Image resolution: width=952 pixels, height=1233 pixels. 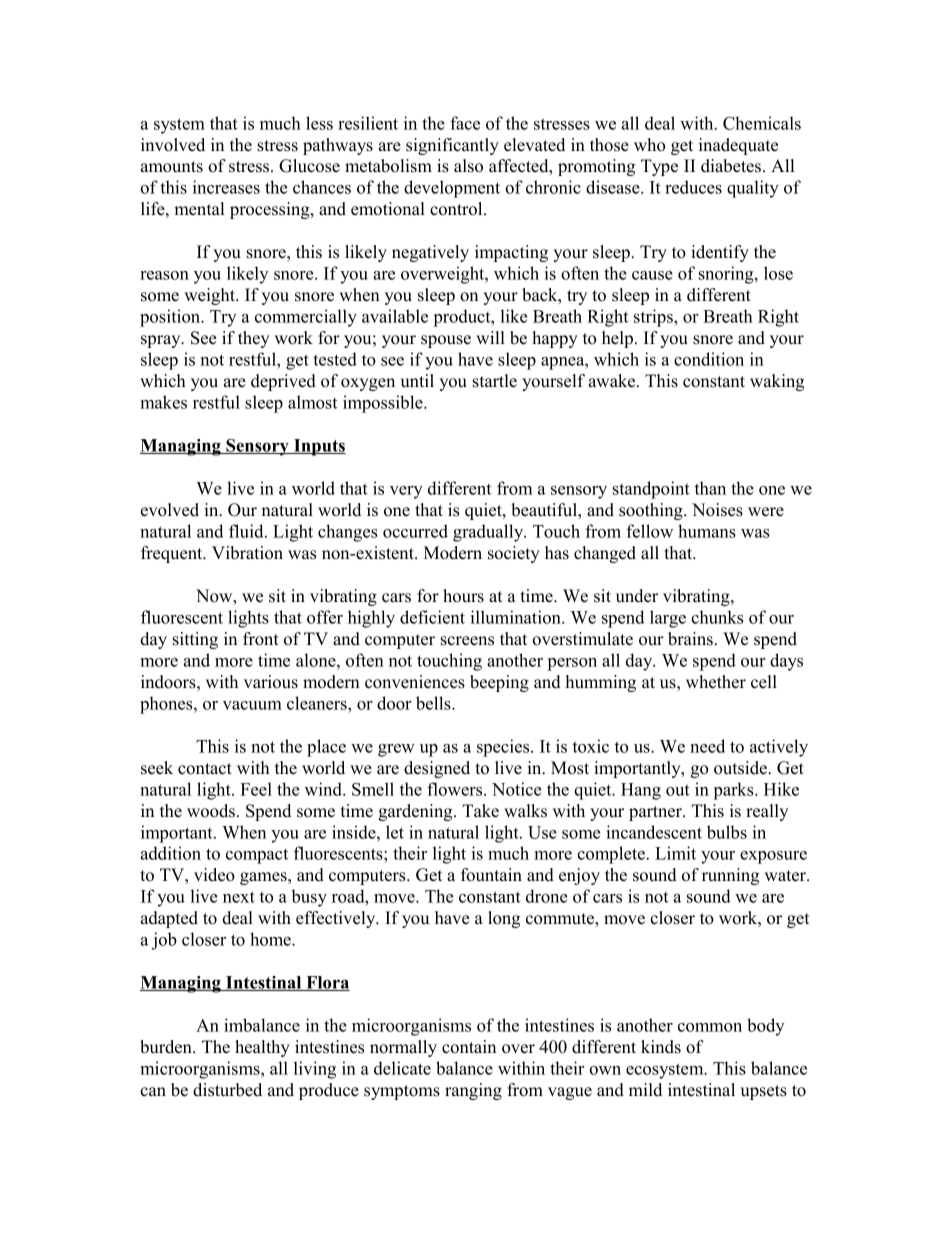 What do you see at coordinates (504, 748) in the screenshot?
I see `species` at bounding box center [504, 748].
